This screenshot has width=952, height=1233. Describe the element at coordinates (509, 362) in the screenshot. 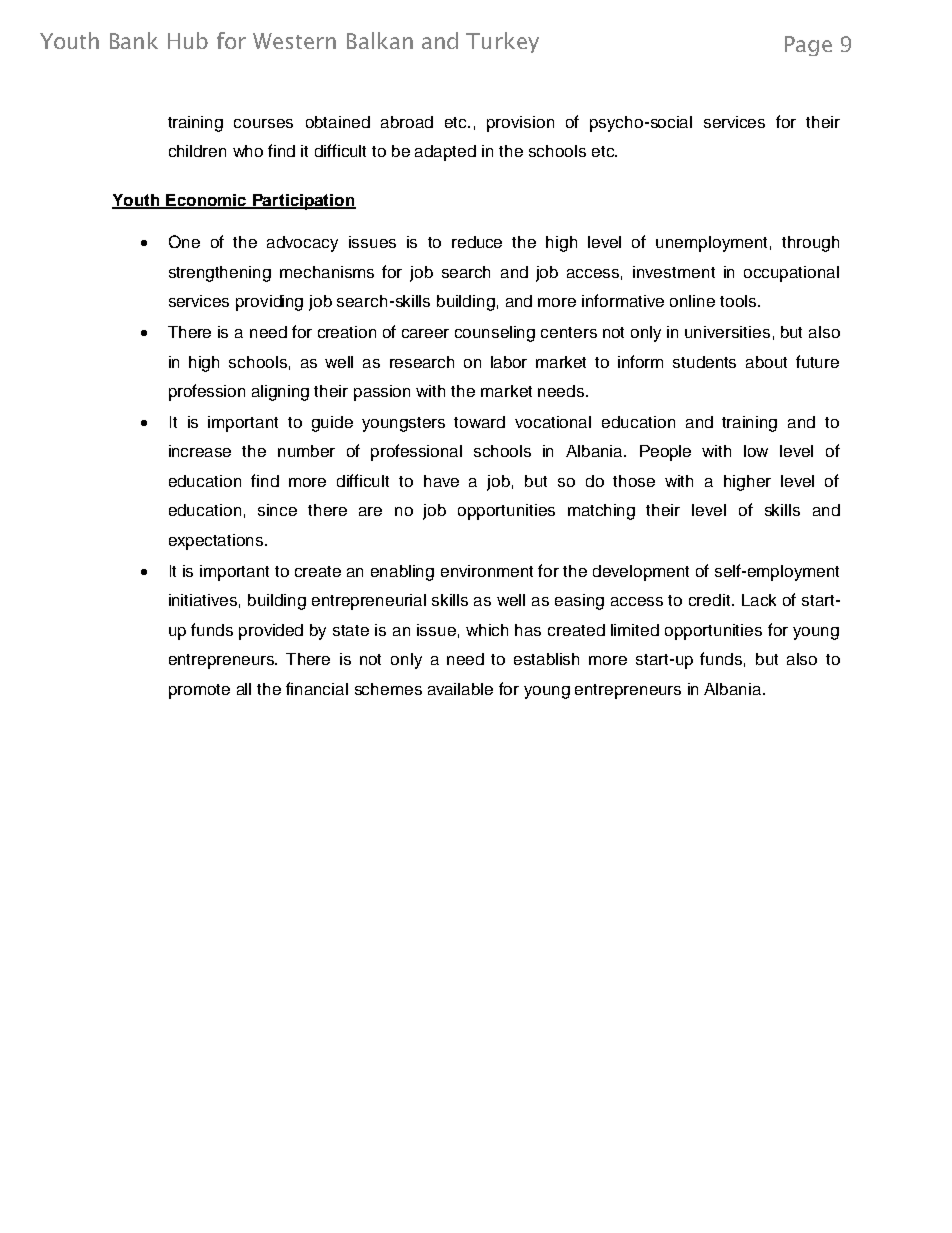

I see `labor` at that location.
